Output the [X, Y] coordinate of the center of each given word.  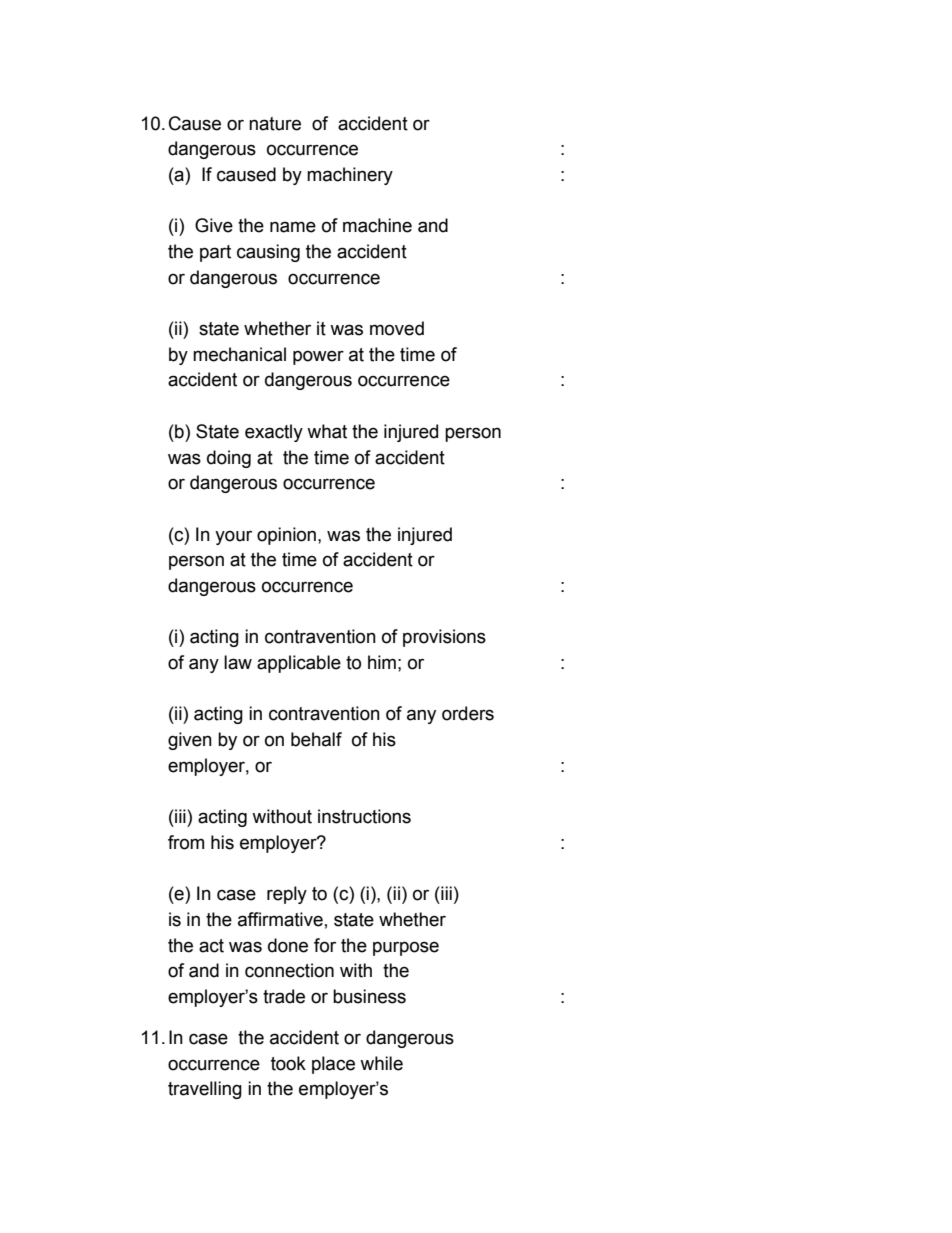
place [333, 1065]
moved [397, 328]
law [238, 662]
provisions [444, 638]
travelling [205, 1090]
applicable [299, 664]
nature [275, 124]
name [293, 227]
